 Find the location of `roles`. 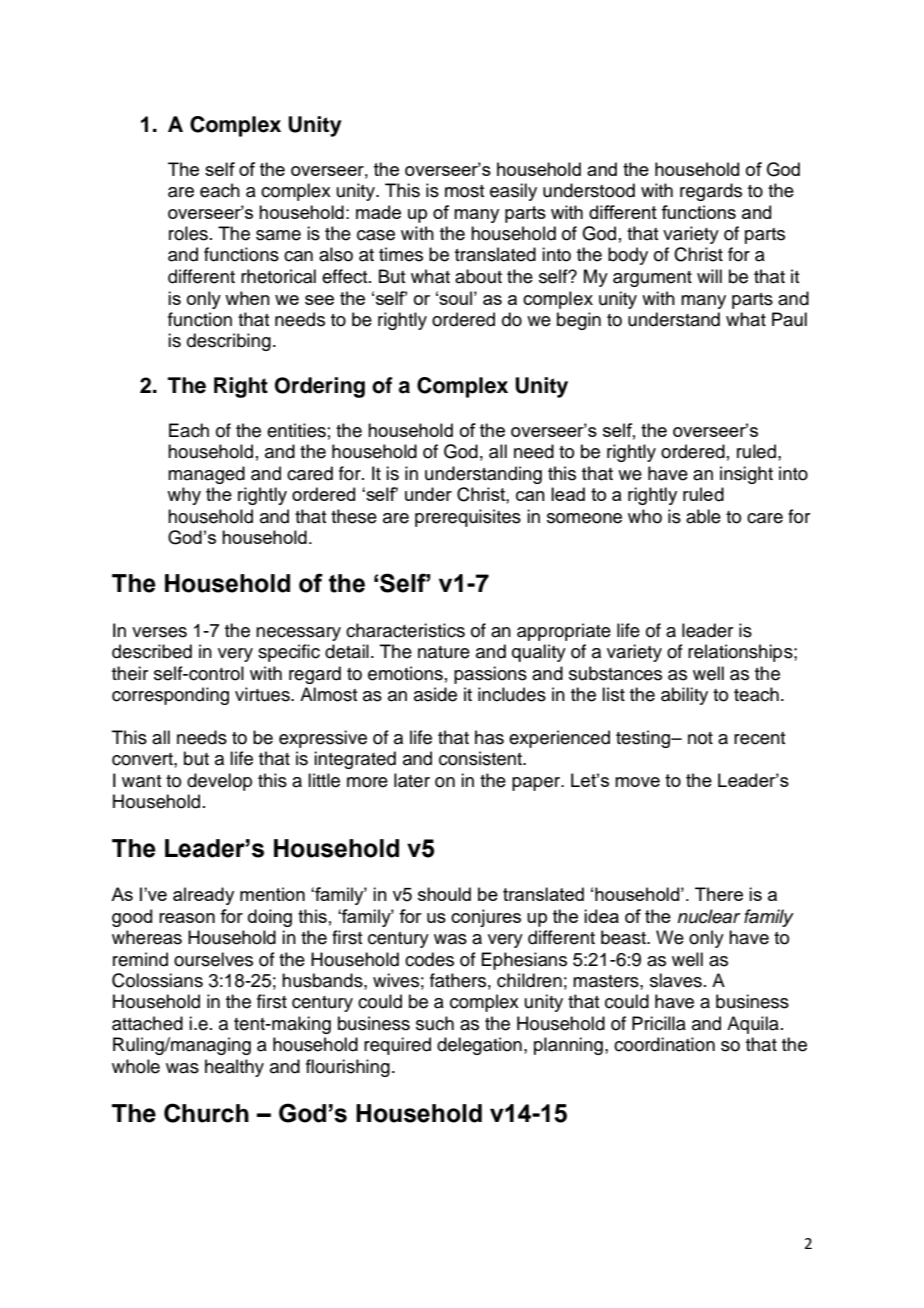

roles is located at coordinates (188, 233).
